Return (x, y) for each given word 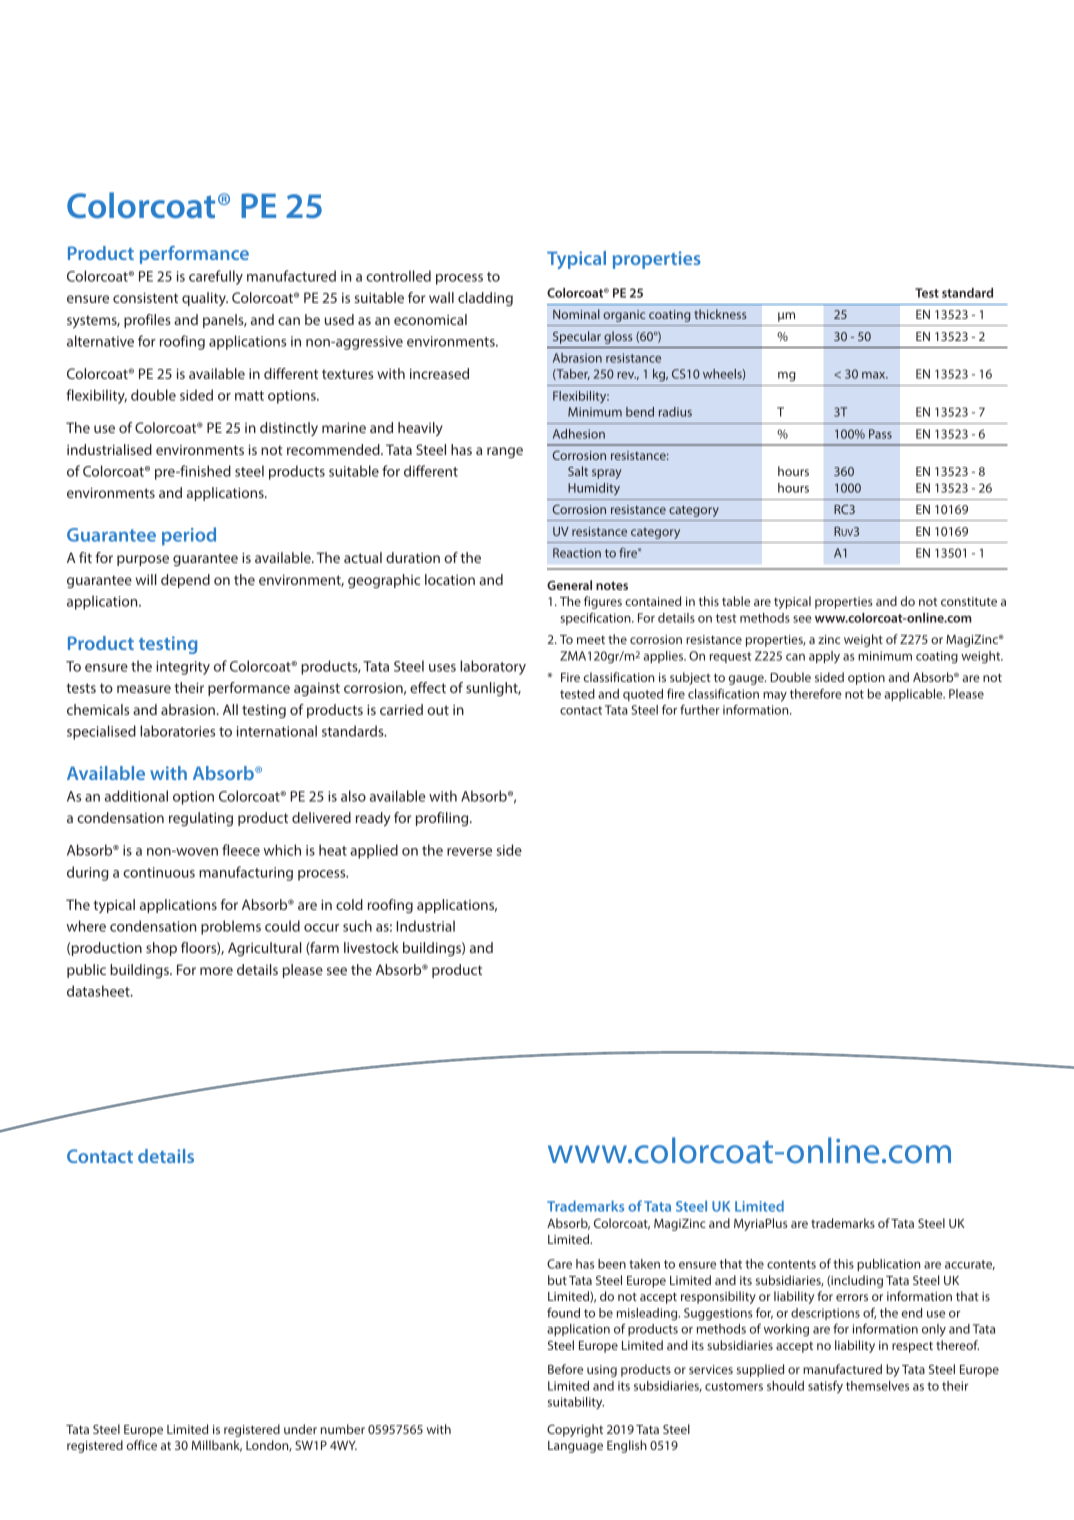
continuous (159, 872)
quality (205, 299)
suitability (576, 1403)
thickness (720, 314)
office (142, 1445)
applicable (914, 695)
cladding (485, 299)
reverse (469, 852)
